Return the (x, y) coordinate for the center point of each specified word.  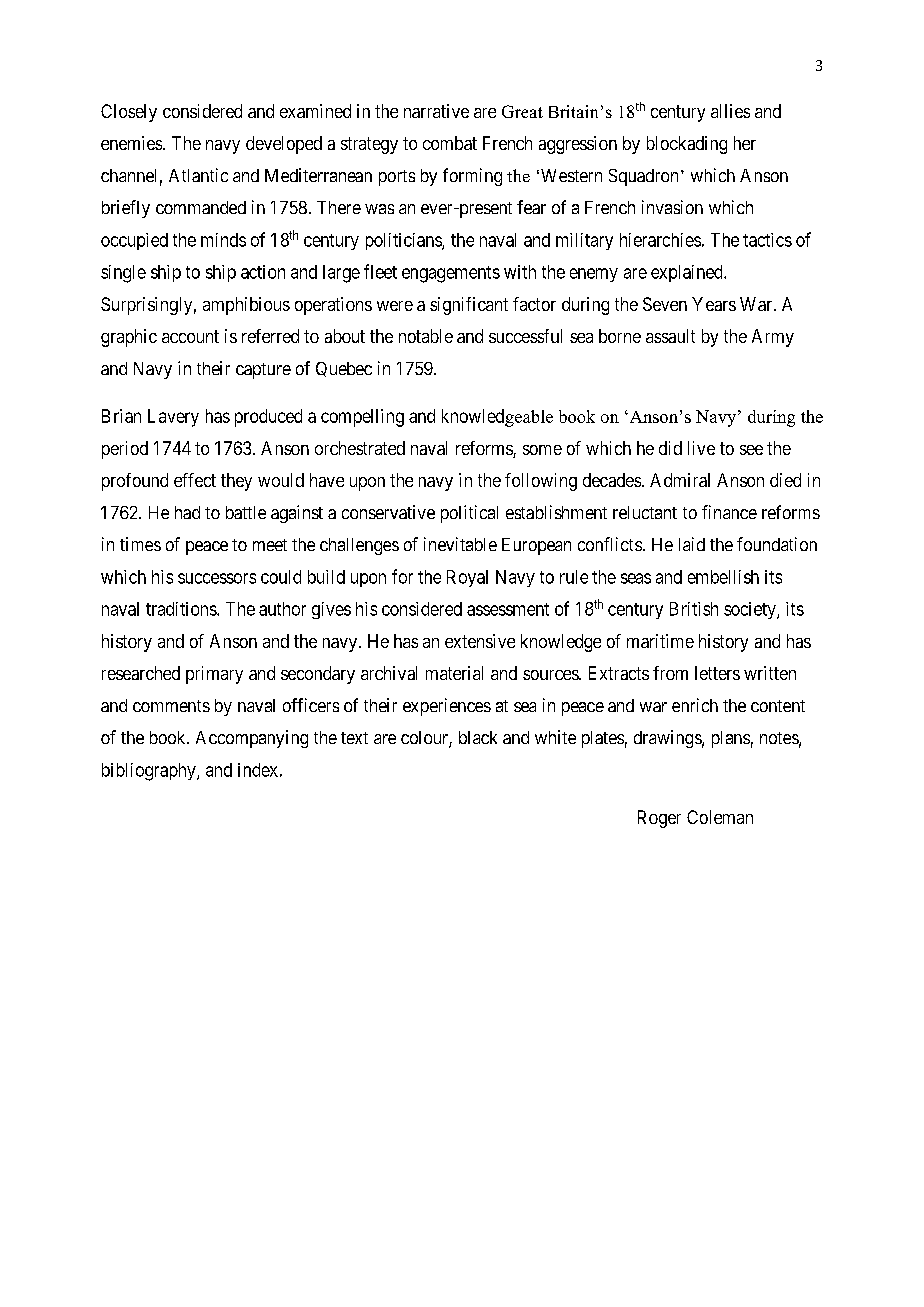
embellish (723, 577)
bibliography (150, 772)
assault (670, 336)
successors (217, 578)
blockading (687, 145)
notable (426, 336)
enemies (131, 143)
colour (425, 739)
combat (450, 143)
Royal (467, 578)
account (190, 336)
